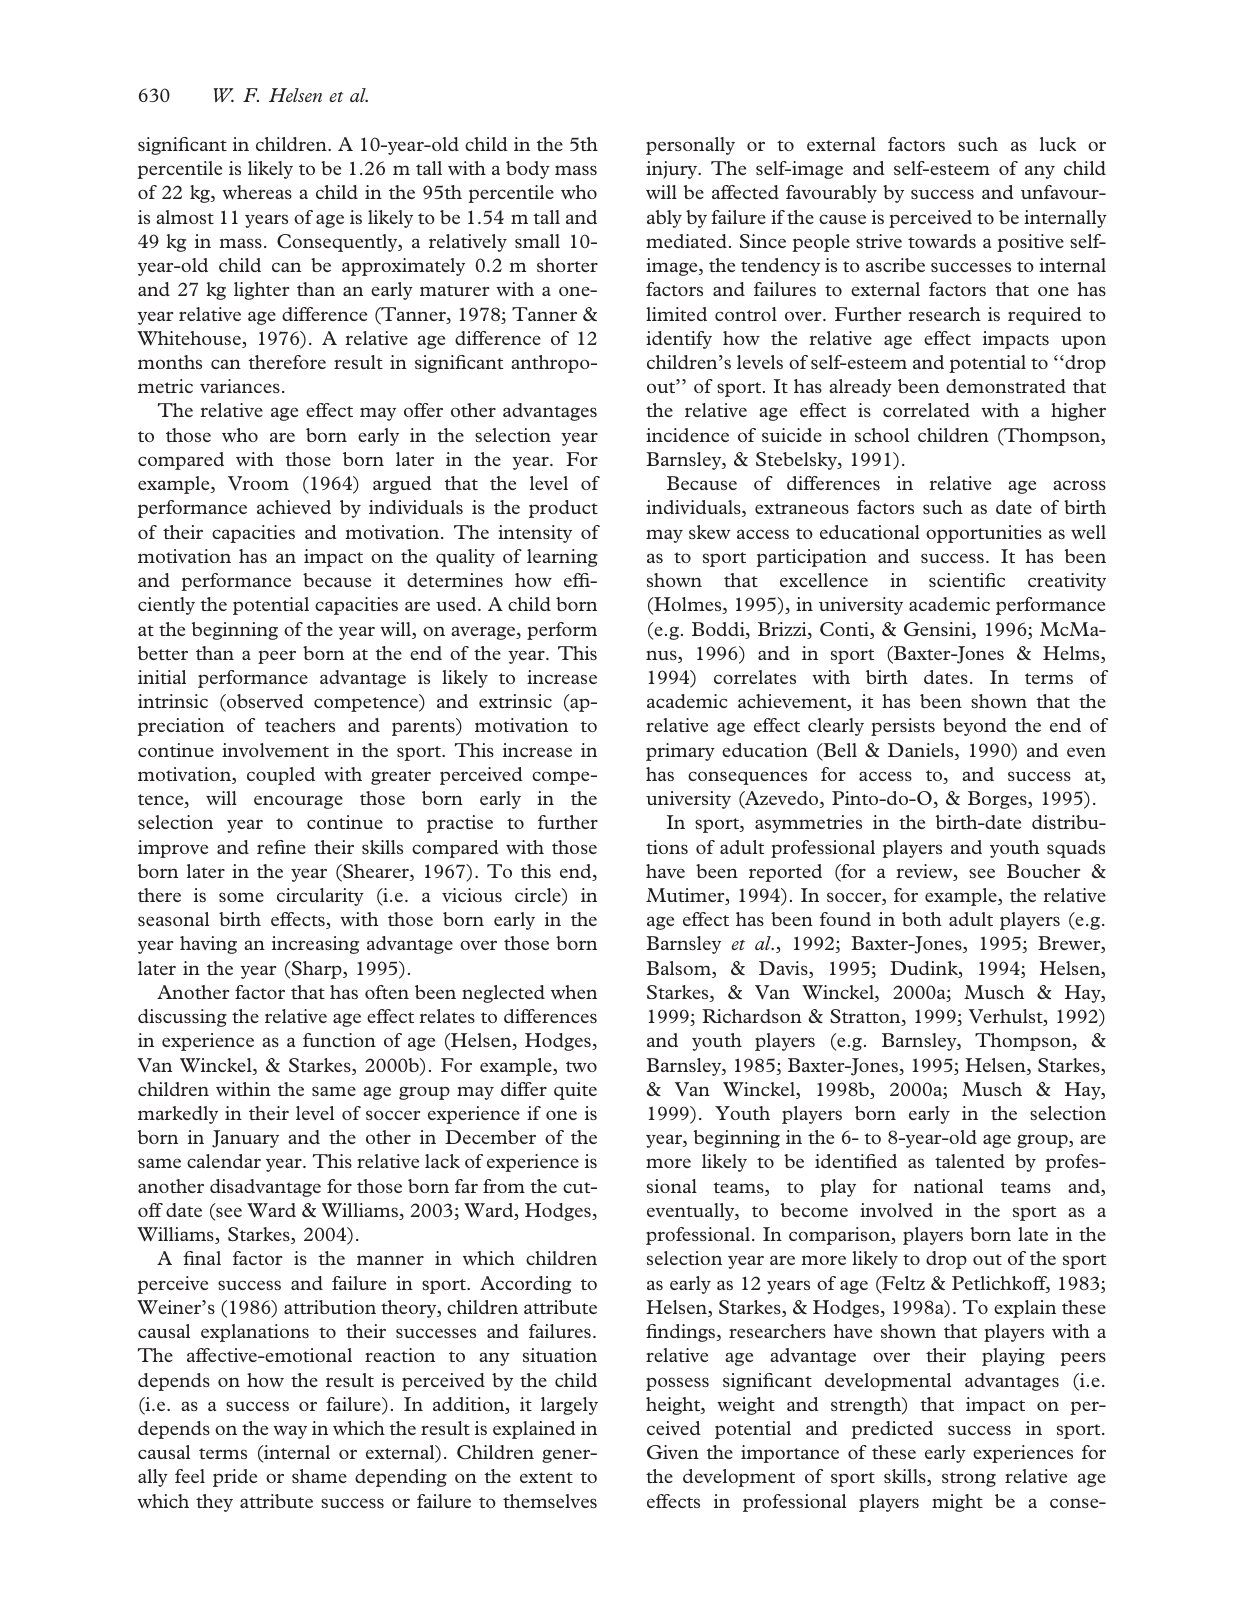 The width and height of the screenshot is (1243, 1609). I want to click on pride, so click(235, 1478).
